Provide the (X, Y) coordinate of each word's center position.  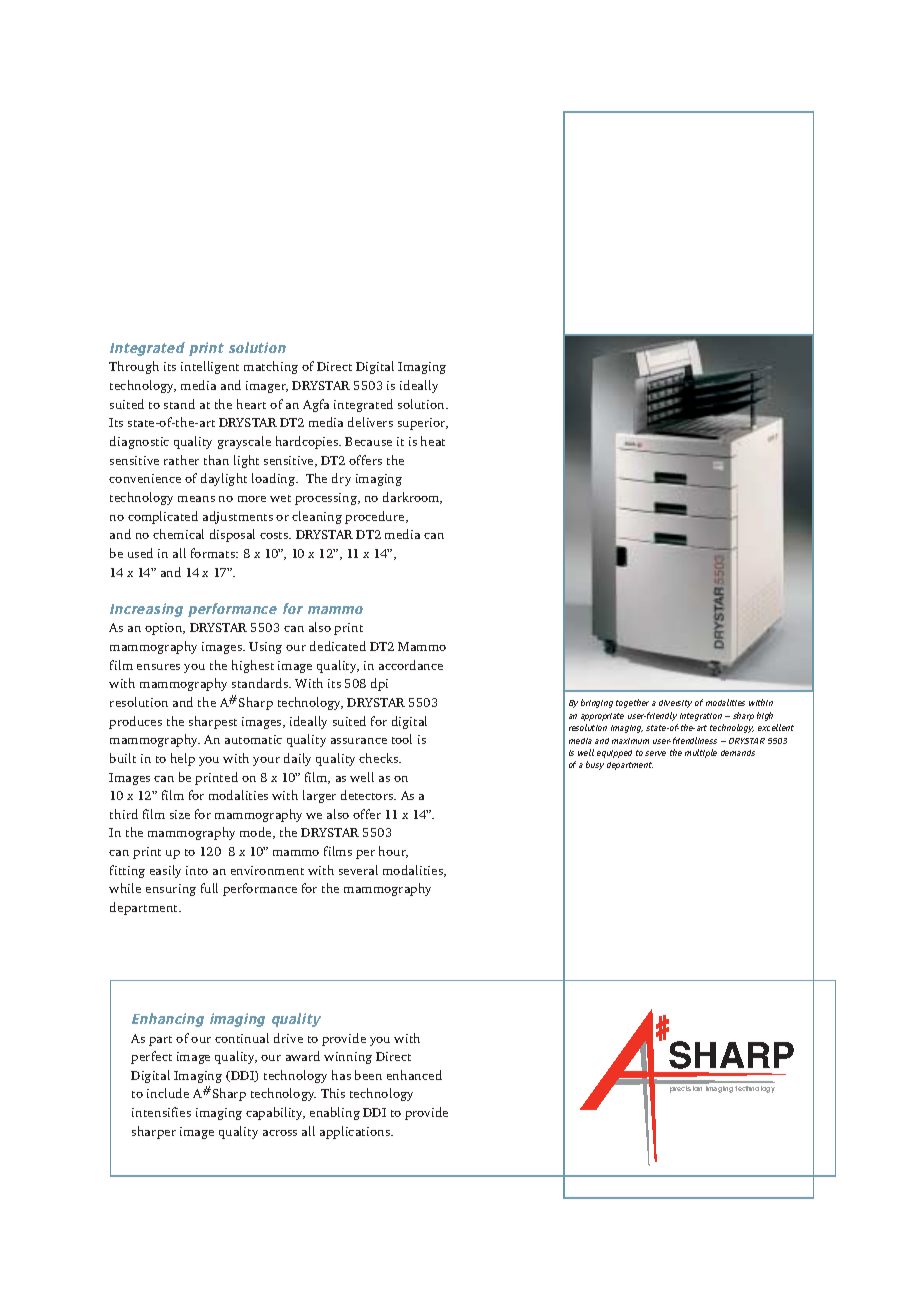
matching (271, 367)
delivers (370, 422)
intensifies (161, 1112)
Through (134, 367)
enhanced (414, 1075)
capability (275, 1113)
